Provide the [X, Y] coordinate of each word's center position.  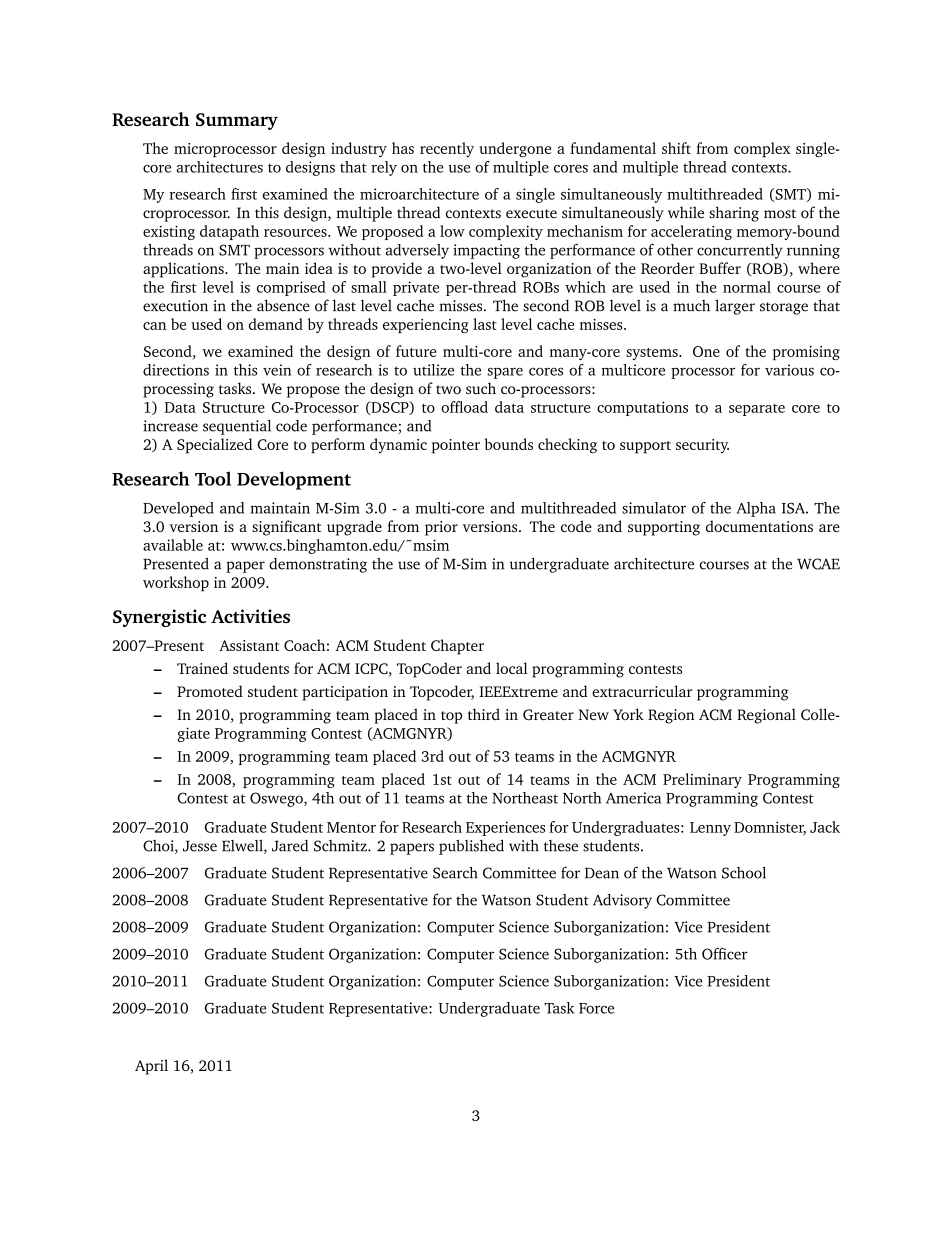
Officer [725, 954]
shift [676, 148]
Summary [237, 121]
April [151, 1067]
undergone [515, 150]
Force [596, 1008]
